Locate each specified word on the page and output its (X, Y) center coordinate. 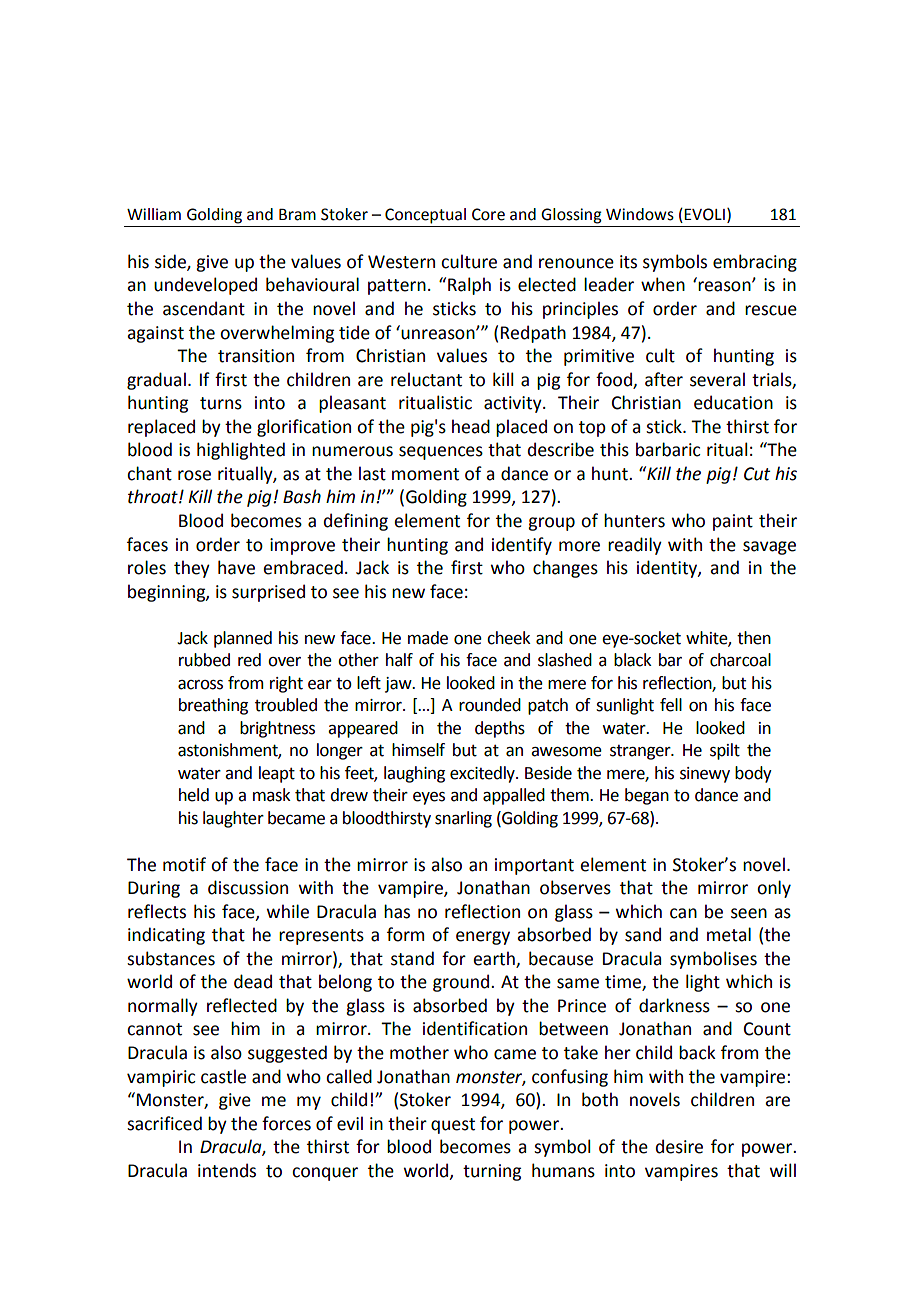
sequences (441, 453)
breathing (213, 706)
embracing (755, 263)
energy (483, 938)
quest (453, 1126)
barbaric (668, 449)
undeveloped (205, 286)
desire (679, 1146)
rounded (490, 705)
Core (488, 214)
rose (194, 475)
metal (729, 934)
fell (671, 705)
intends (227, 1170)
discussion (248, 887)
